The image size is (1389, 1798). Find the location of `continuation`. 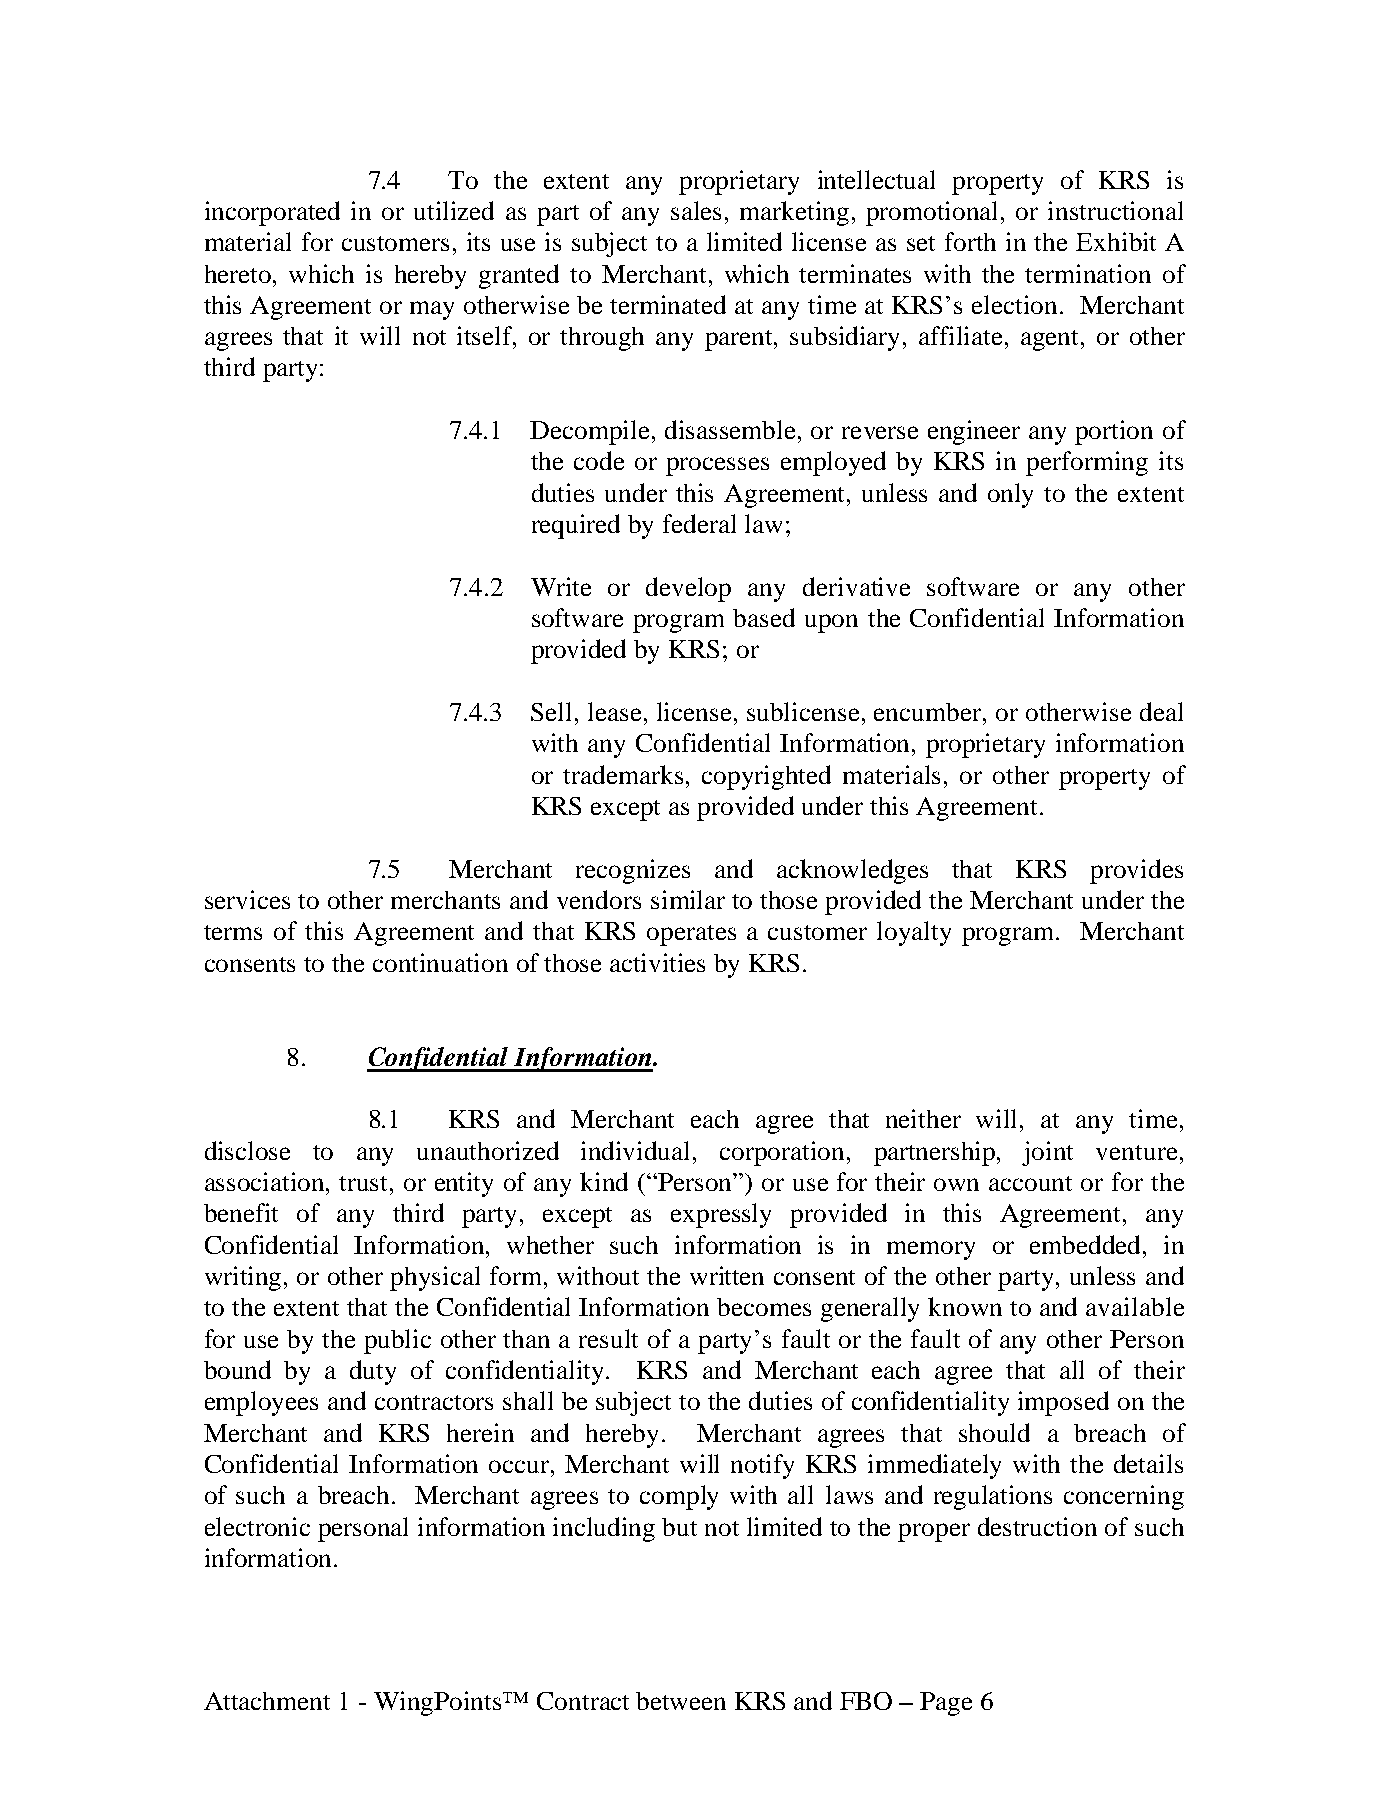

continuation is located at coordinates (440, 962).
